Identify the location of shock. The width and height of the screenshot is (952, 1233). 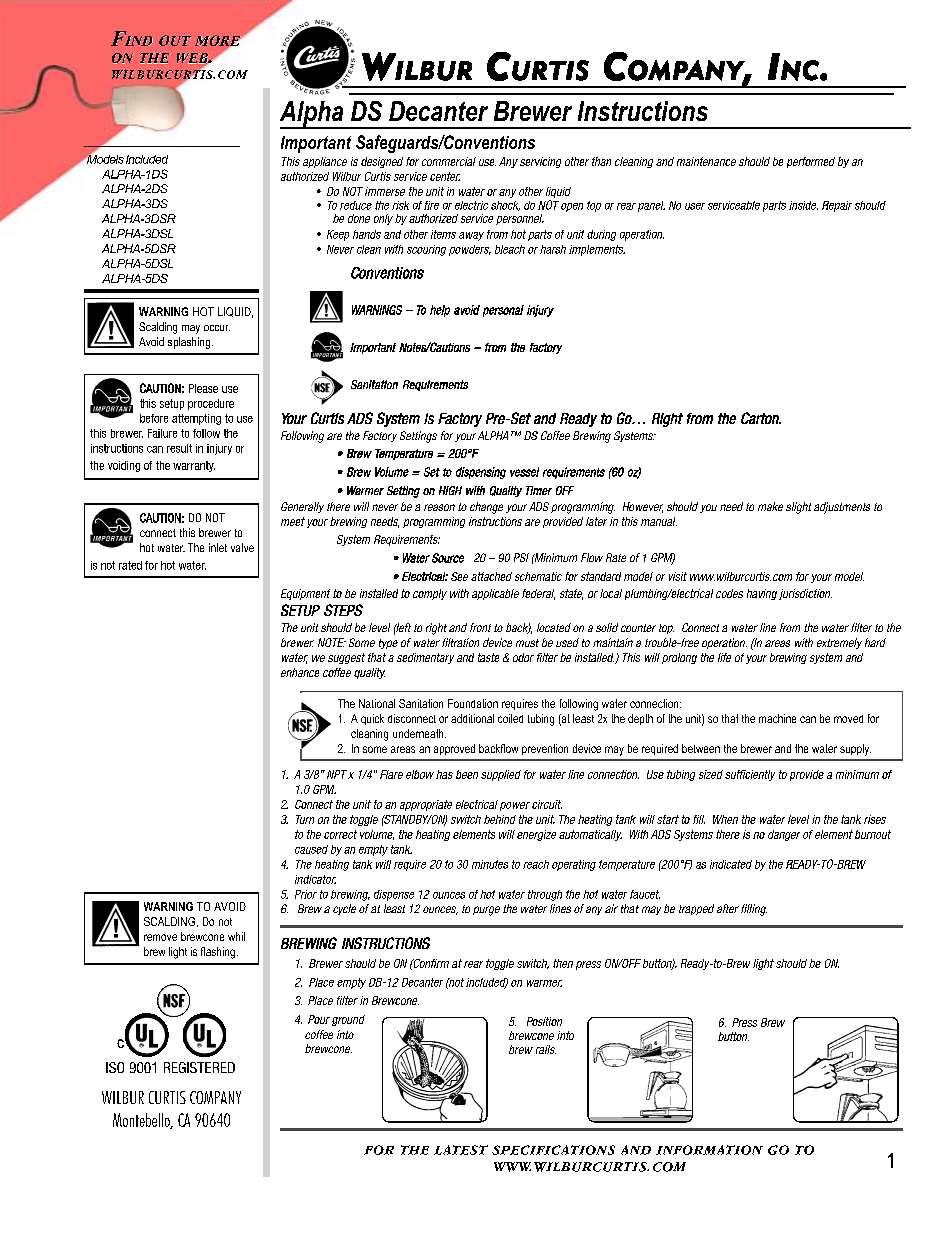
(505, 206).
